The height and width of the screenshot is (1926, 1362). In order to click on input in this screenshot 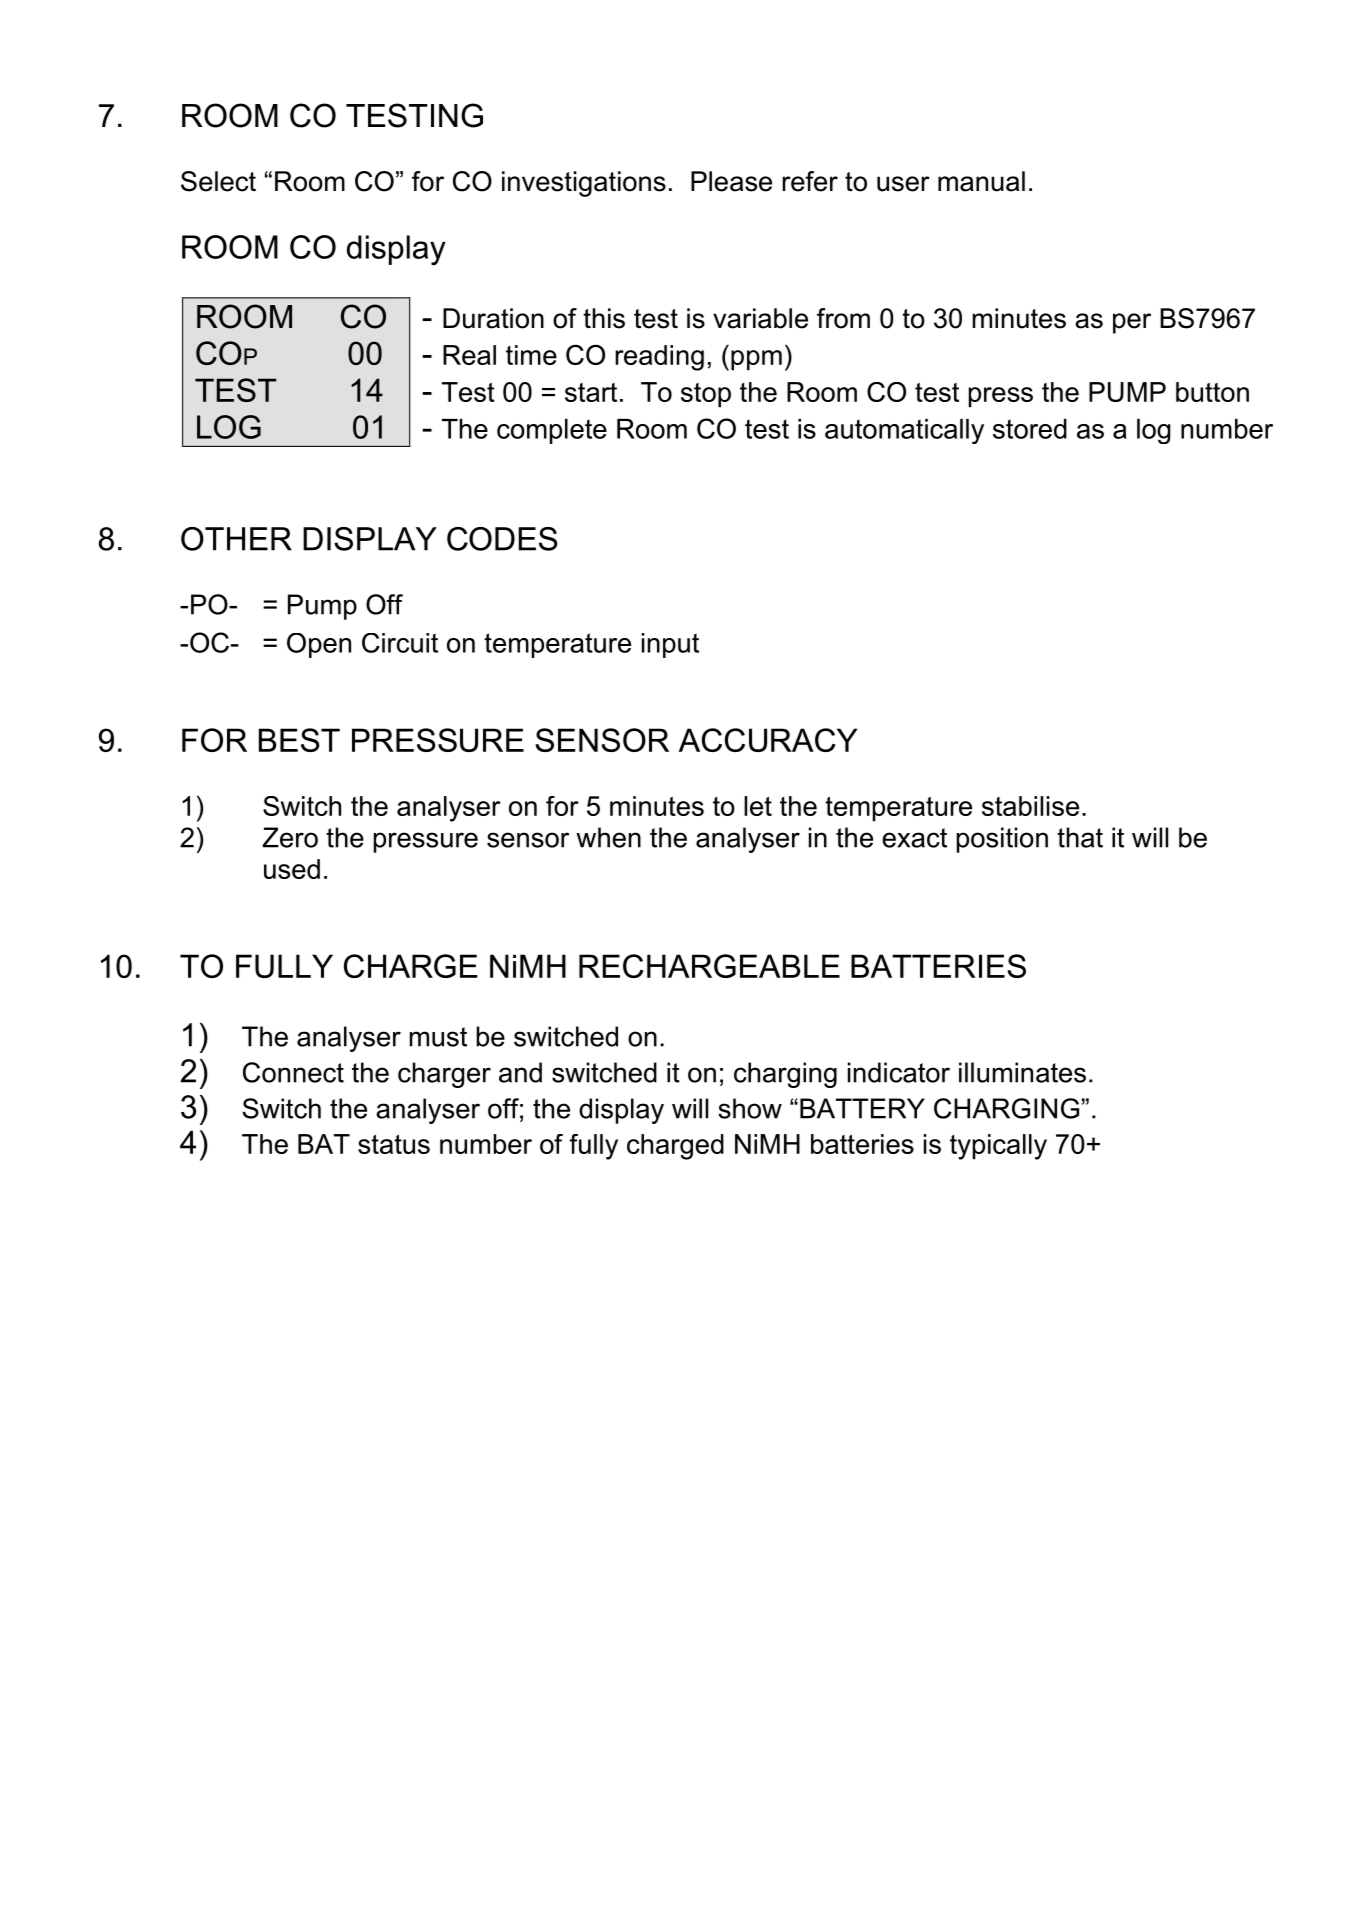, I will do `click(670, 645)`.
